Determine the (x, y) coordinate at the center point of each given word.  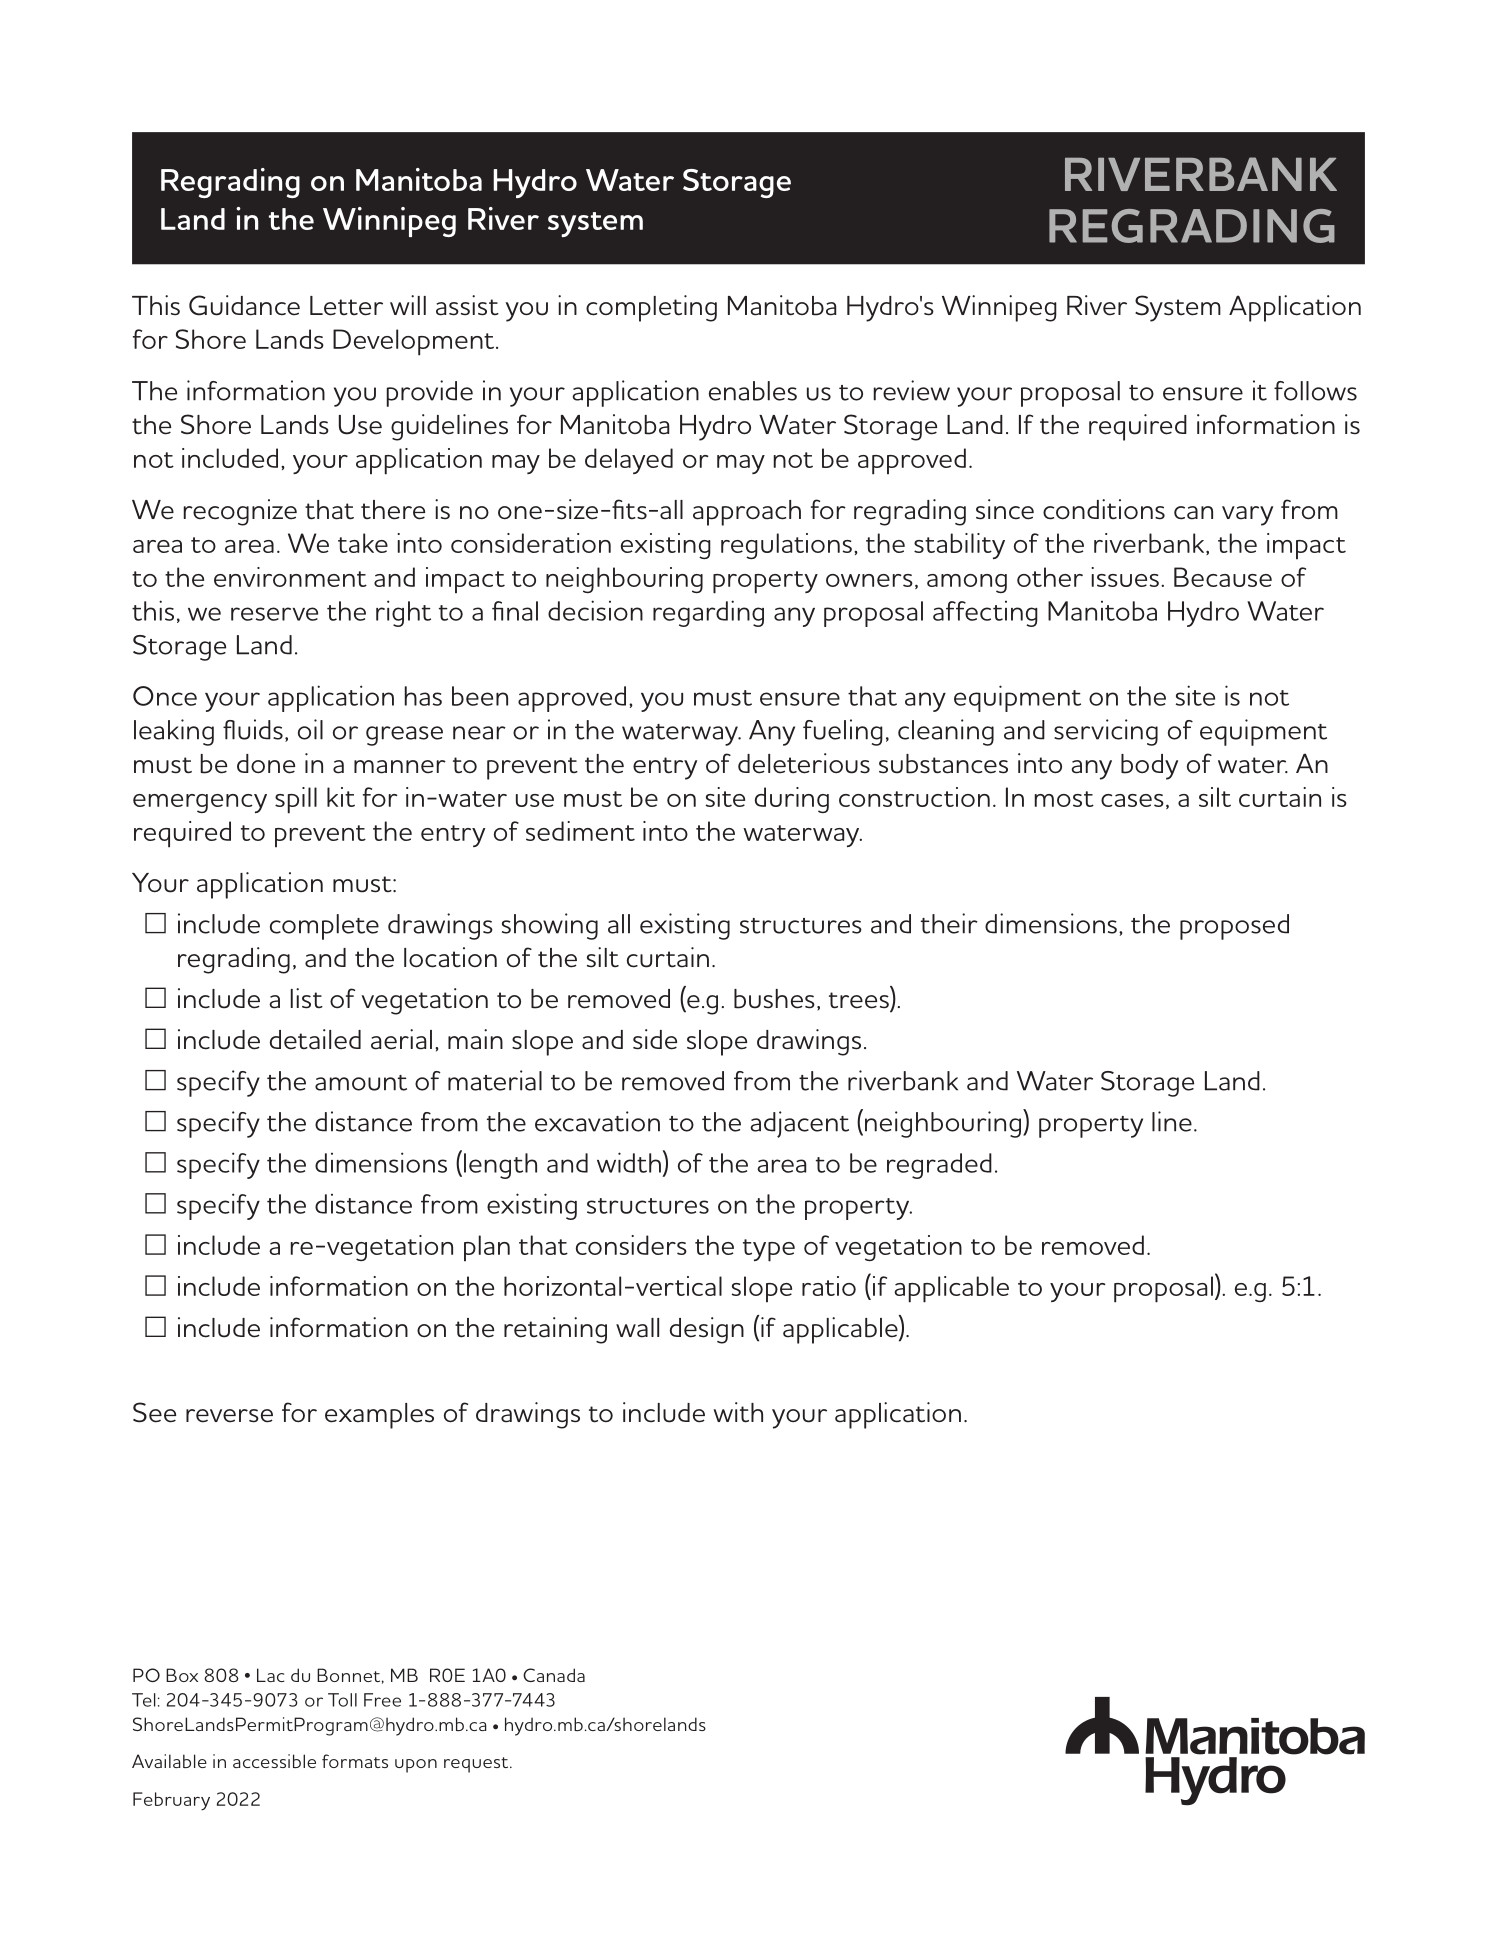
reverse (229, 1416)
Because (1223, 577)
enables (753, 391)
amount (361, 1083)
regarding (708, 613)
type (769, 1250)
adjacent (799, 1124)
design (707, 1330)
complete (324, 927)
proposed (1234, 927)
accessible (274, 1761)
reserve (274, 614)
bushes (774, 999)
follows (1315, 391)
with (738, 1412)
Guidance (244, 305)
